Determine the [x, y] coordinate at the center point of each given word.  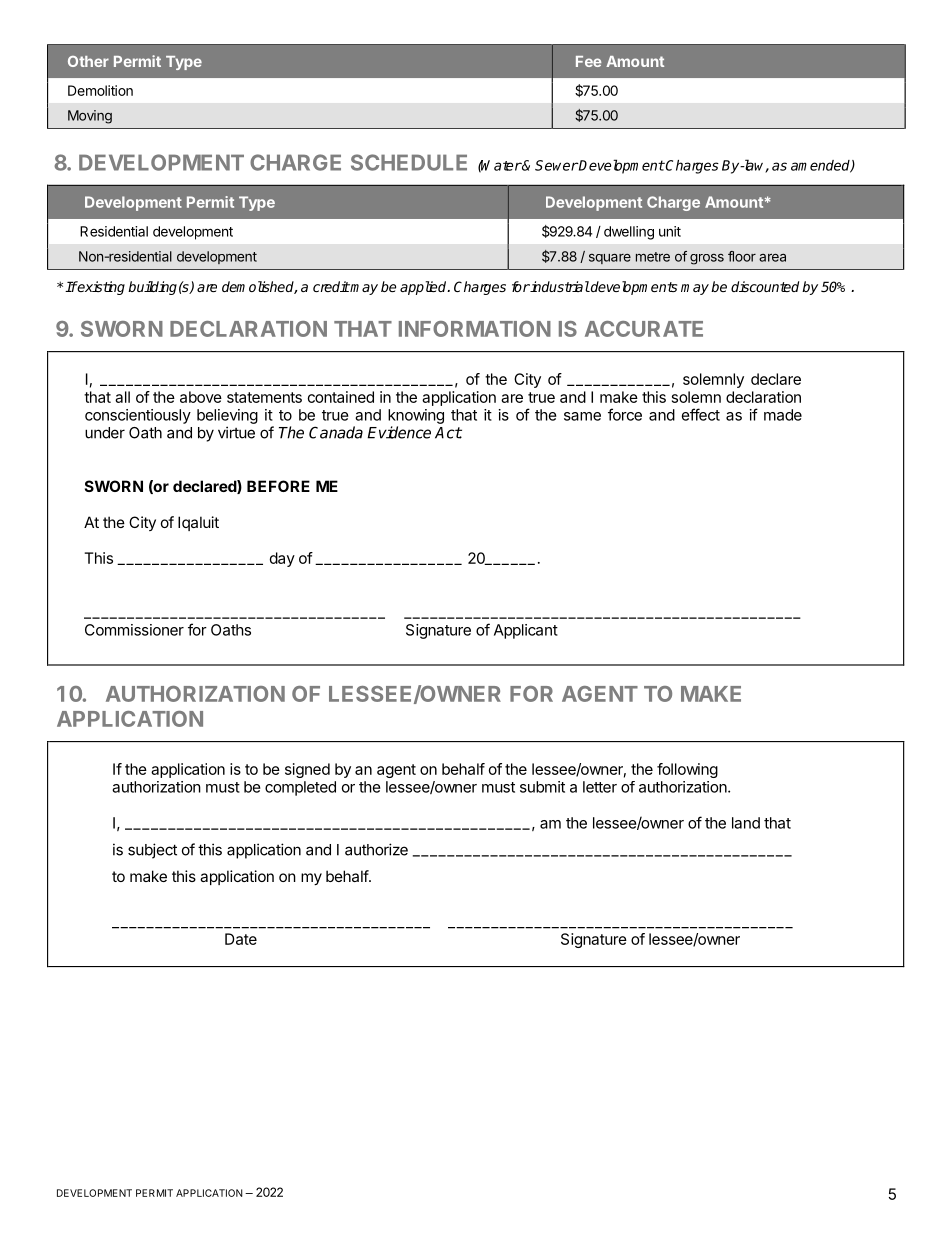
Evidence [399, 432]
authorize [376, 849]
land [746, 823]
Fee [588, 61]
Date [241, 939]
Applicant [526, 631]
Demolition [100, 90]
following [687, 770]
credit [331, 286]
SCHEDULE [409, 162]
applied [424, 288]
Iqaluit [198, 523]
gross [707, 259]
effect [701, 414]
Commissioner [134, 630]
